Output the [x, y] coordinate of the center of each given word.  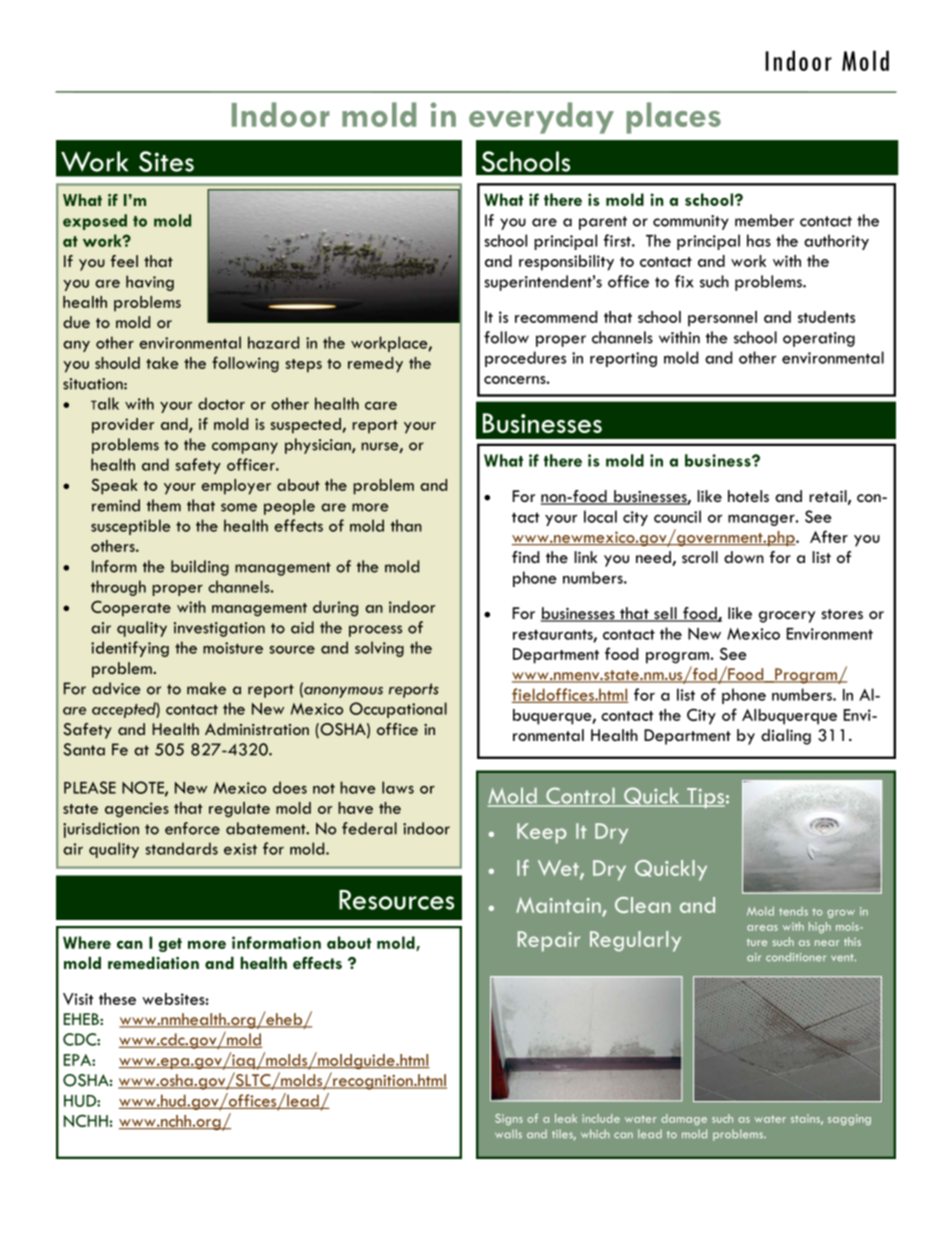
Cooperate [131, 609]
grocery [787, 617]
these [117, 999]
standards [181, 848]
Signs [509, 1119]
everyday [541, 118]
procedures [525, 359]
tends [793, 911]
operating [819, 339]
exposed [95, 222]
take [162, 363]
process [375, 631]
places [673, 118]
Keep [542, 833]
